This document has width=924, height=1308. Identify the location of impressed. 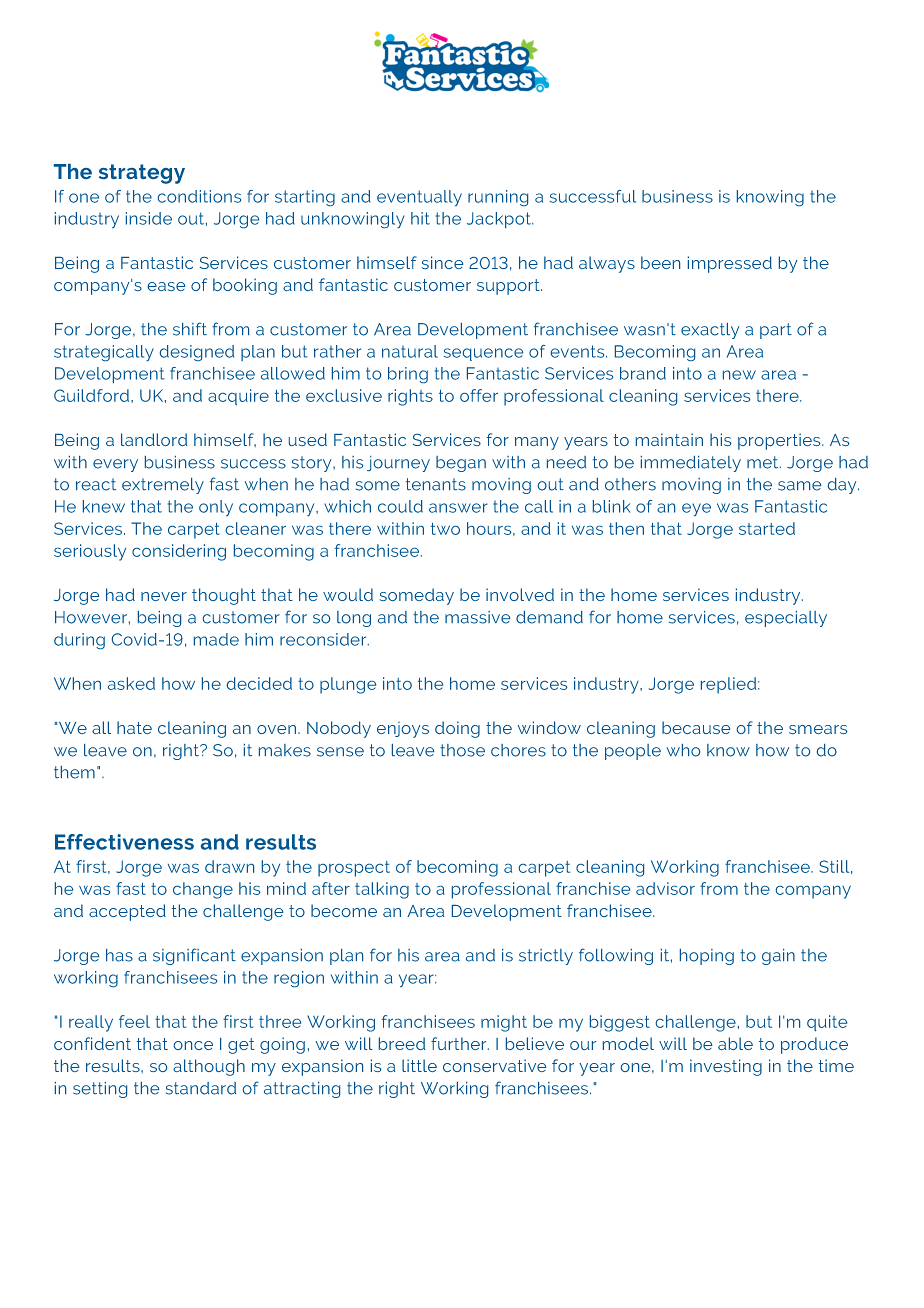
(730, 264).
